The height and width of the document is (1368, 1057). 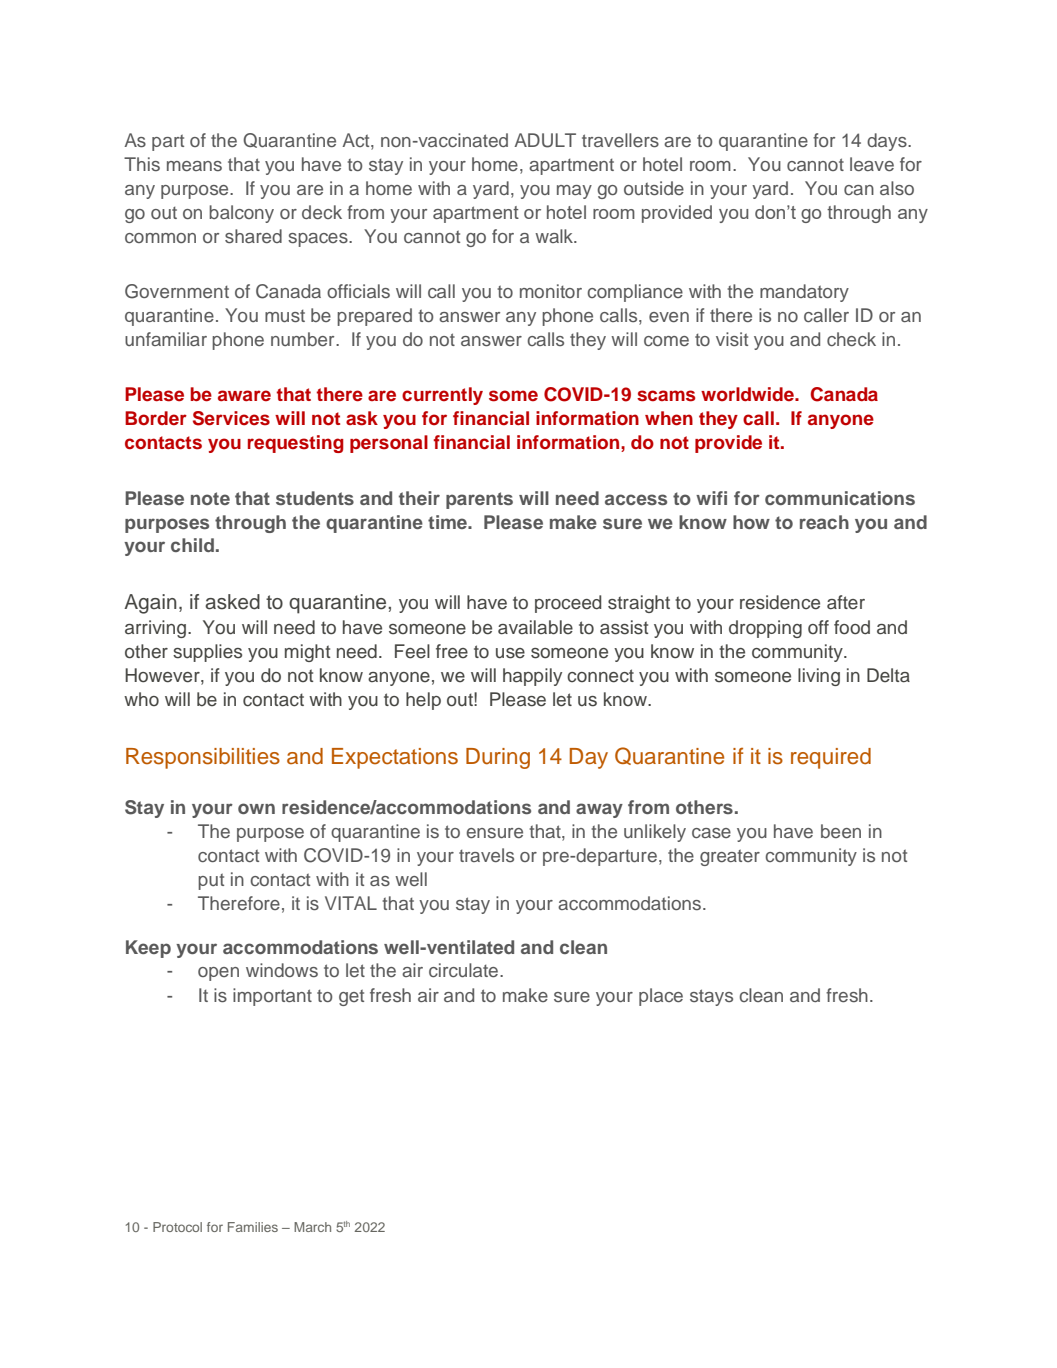 I want to click on Families, so click(x=253, y=1227).
